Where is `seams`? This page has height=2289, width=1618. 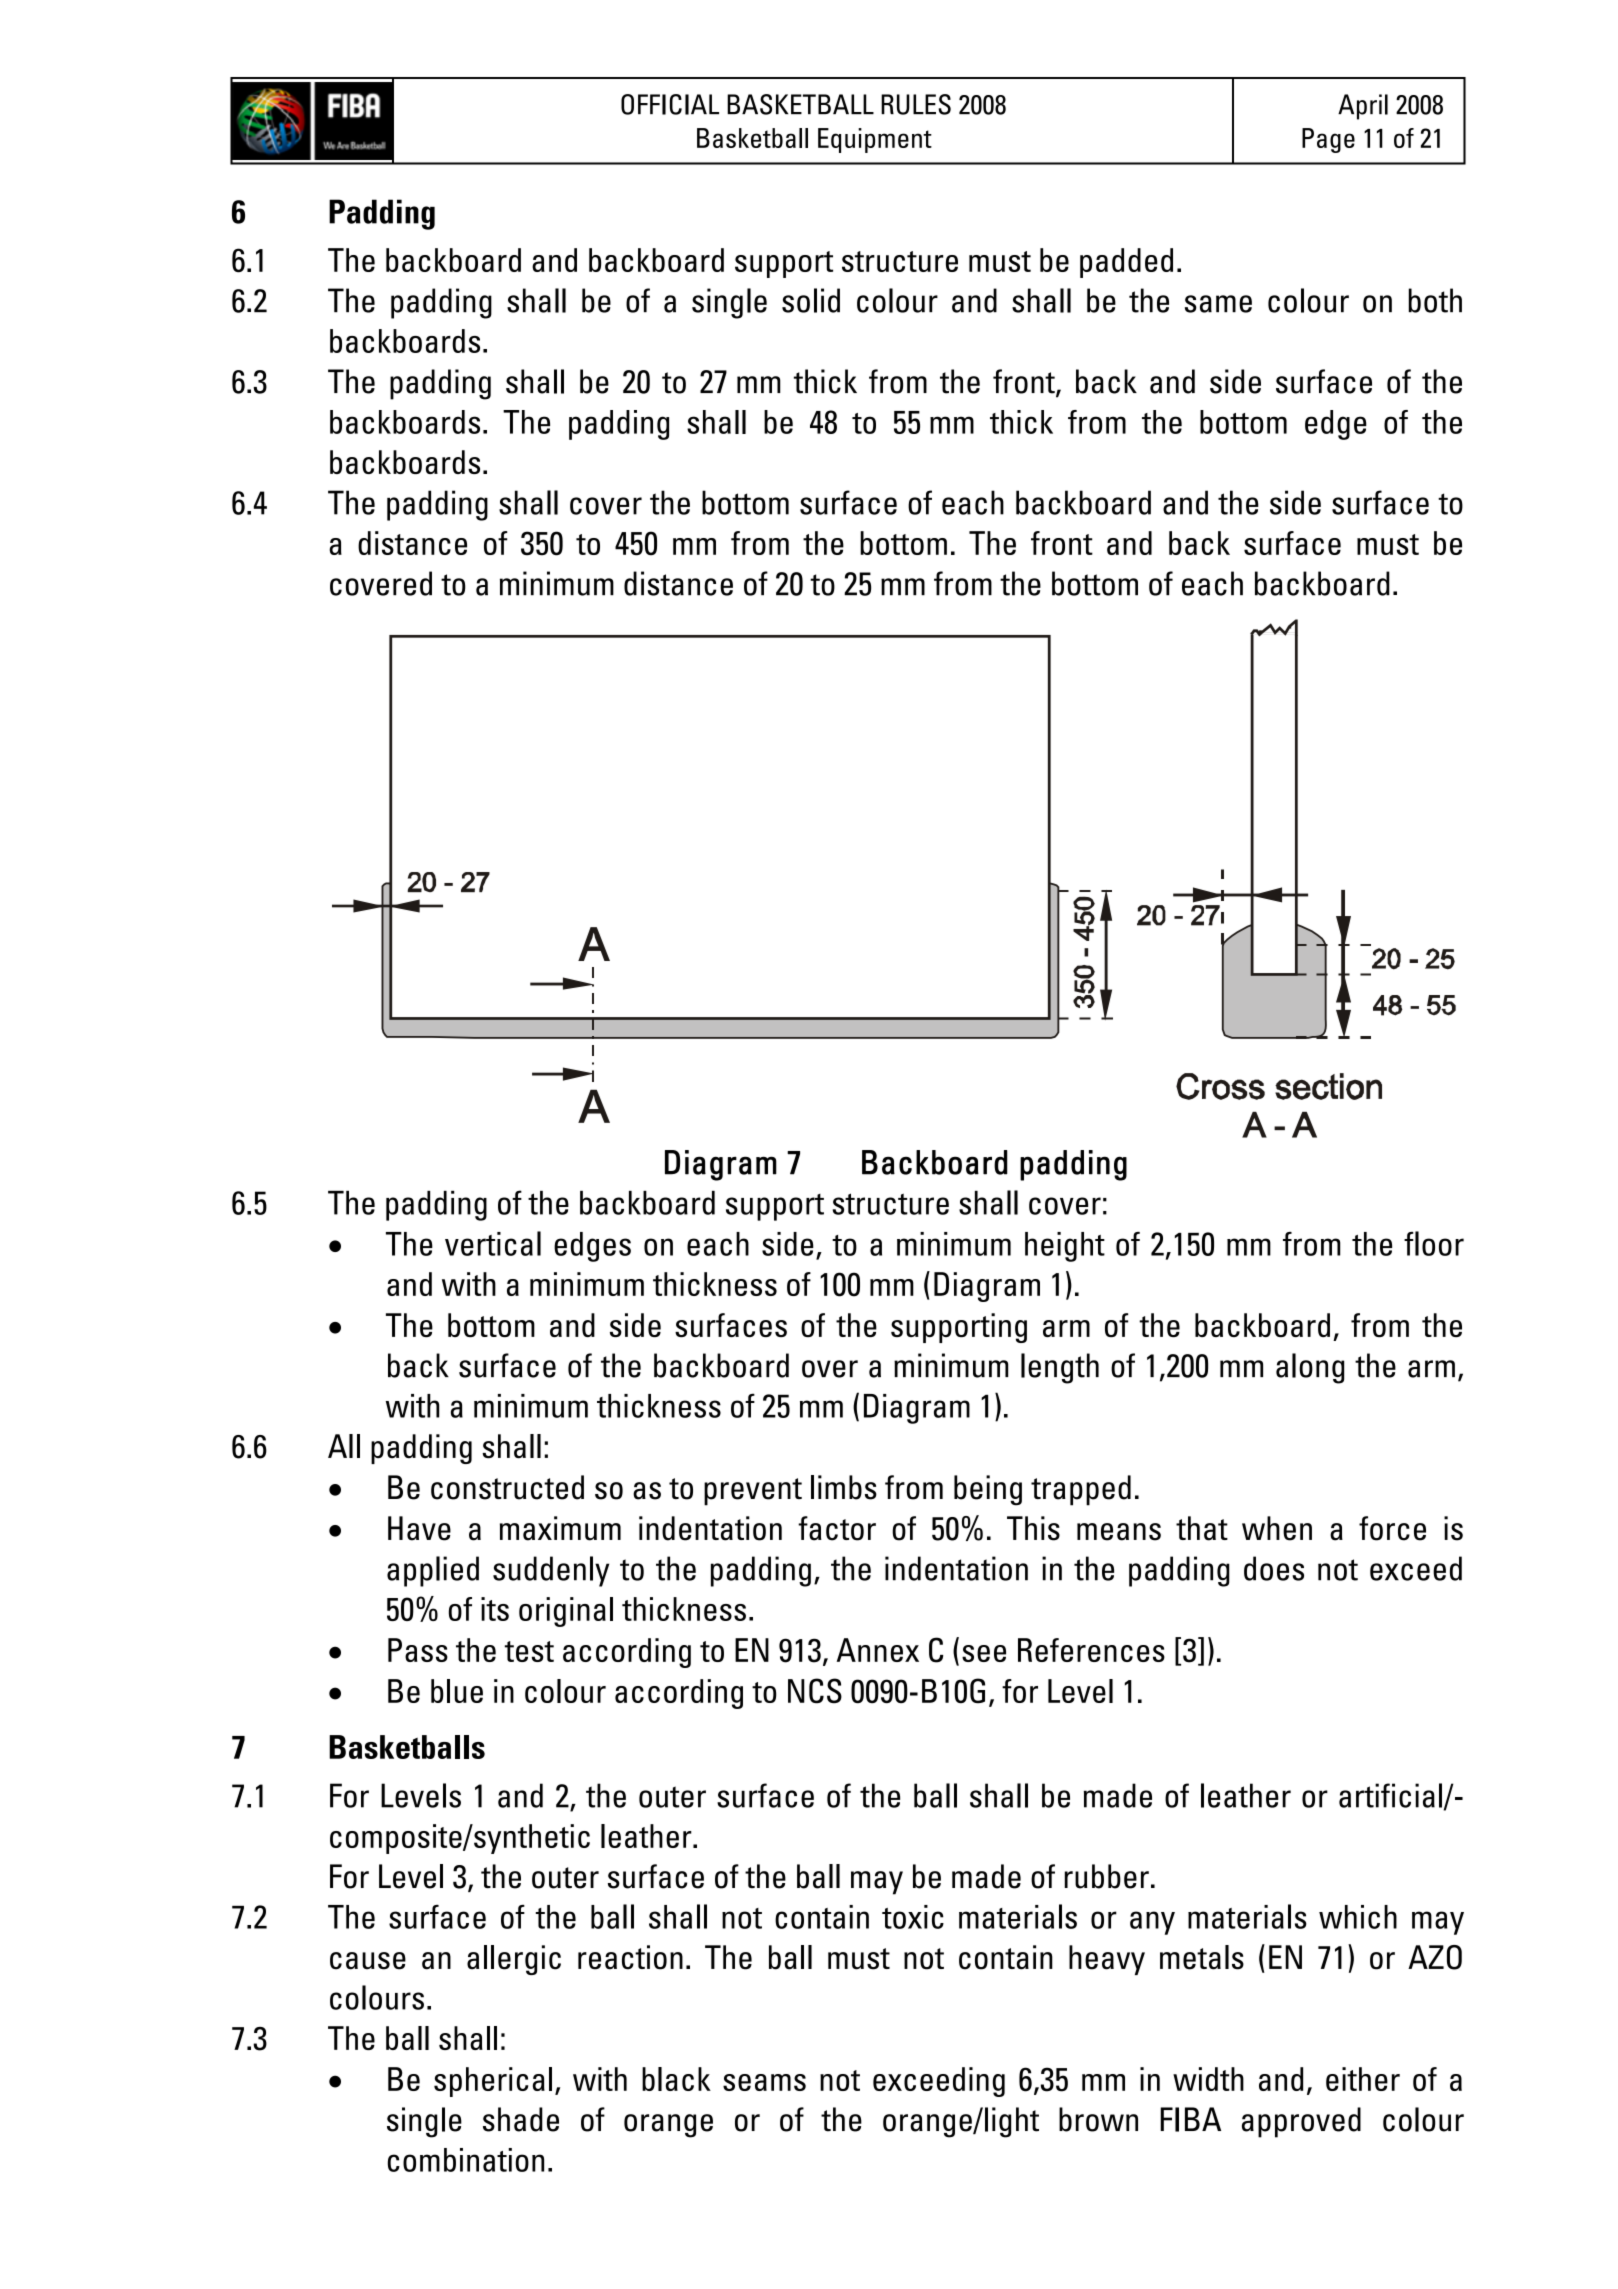
seams is located at coordinates (764, 2082).
